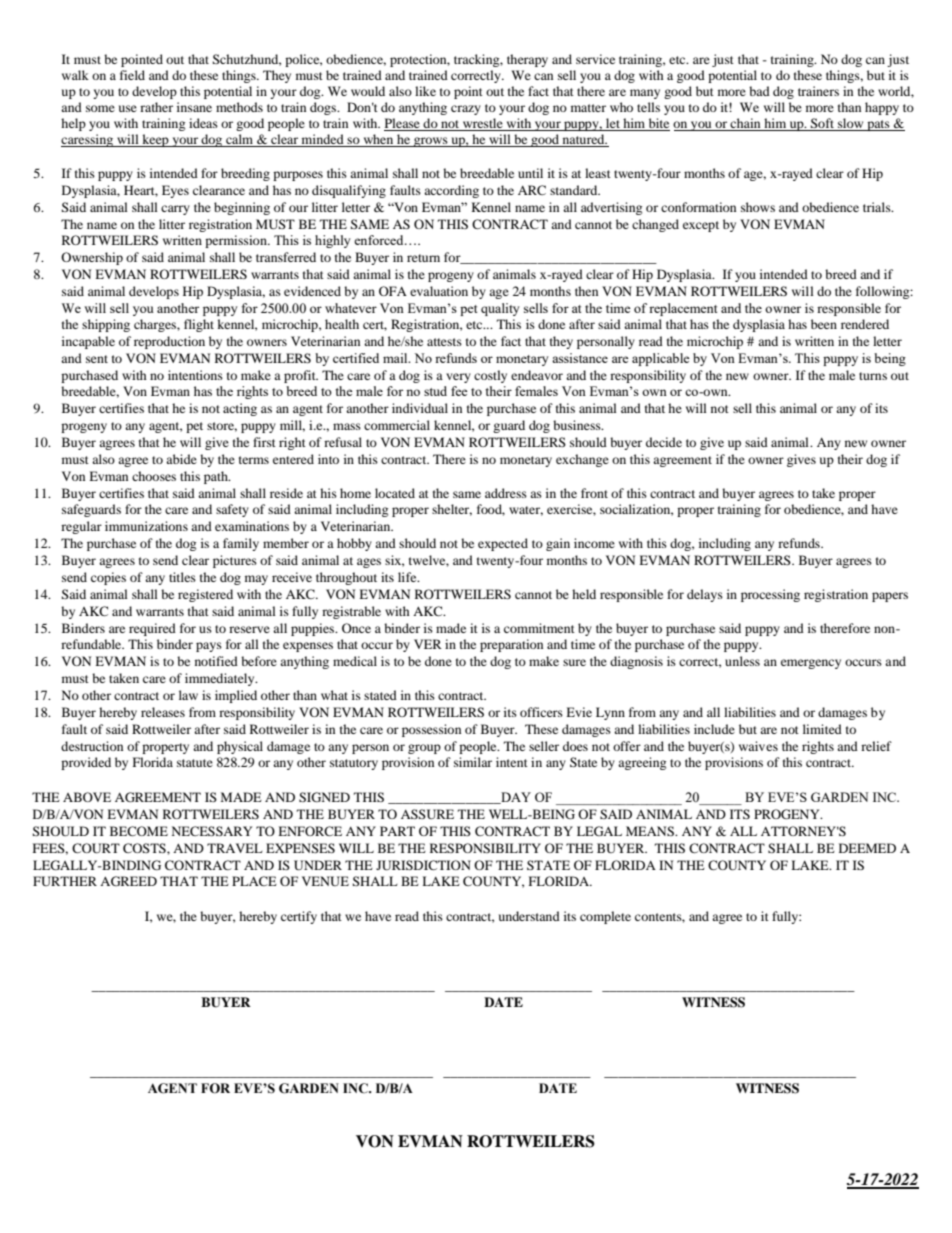 This image has width=952, height=1233. I want to click on been, so click(824, 324).
